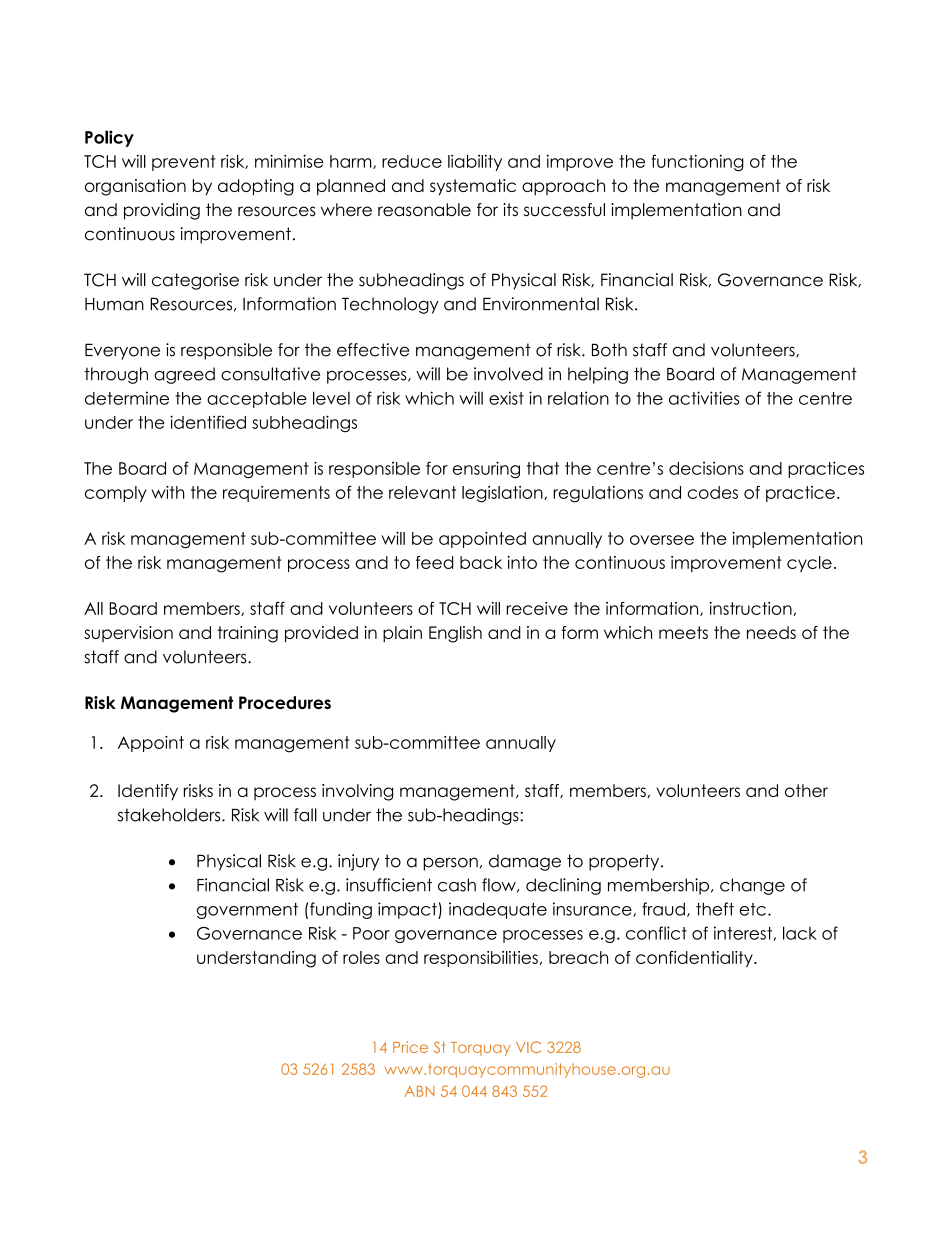  Describe the element at coordinates (506, 398) in the screenshot. I see `exist` at that location.
